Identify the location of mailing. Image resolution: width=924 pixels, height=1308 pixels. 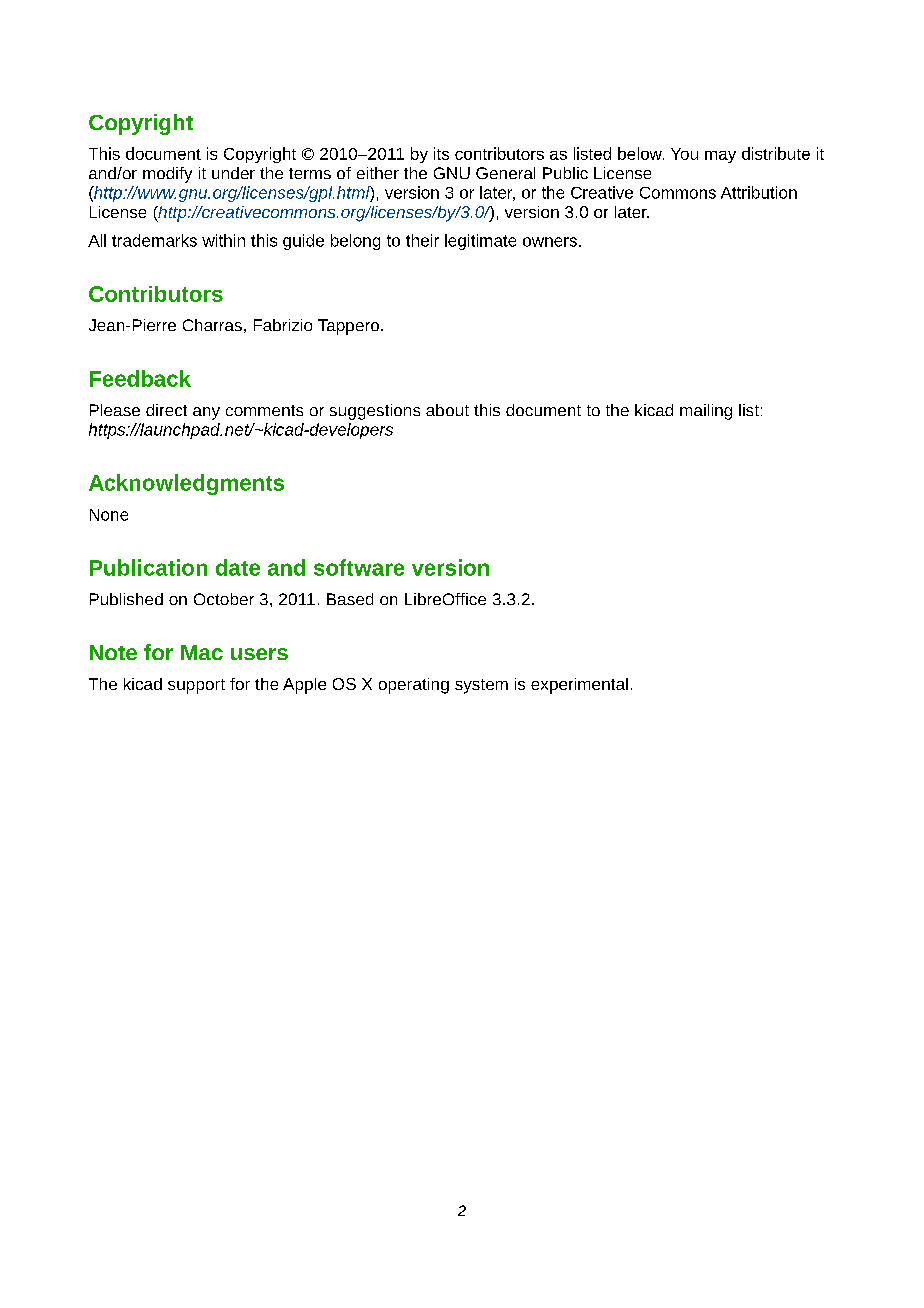
(706, 412).
